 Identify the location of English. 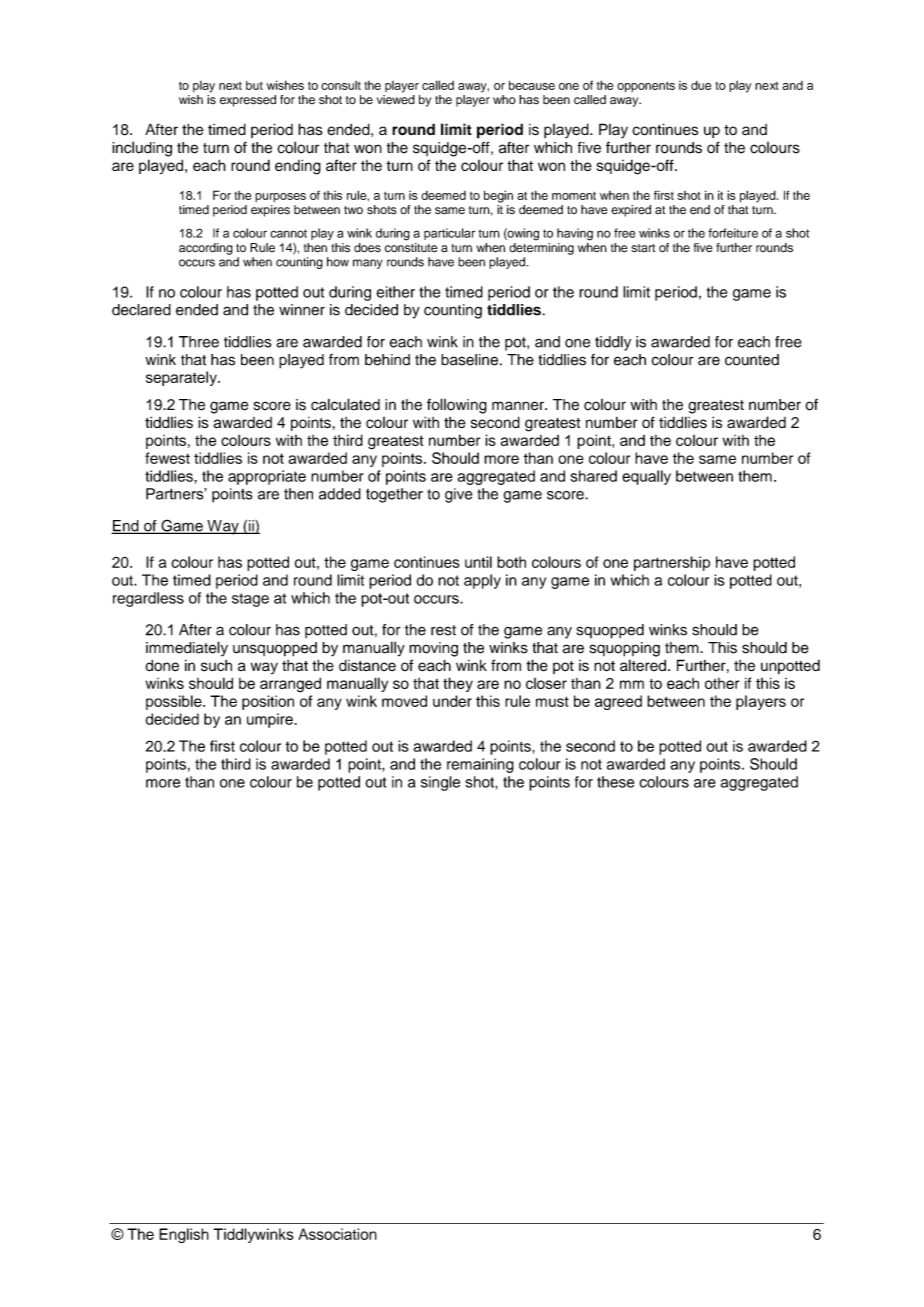
(184, 1235).
